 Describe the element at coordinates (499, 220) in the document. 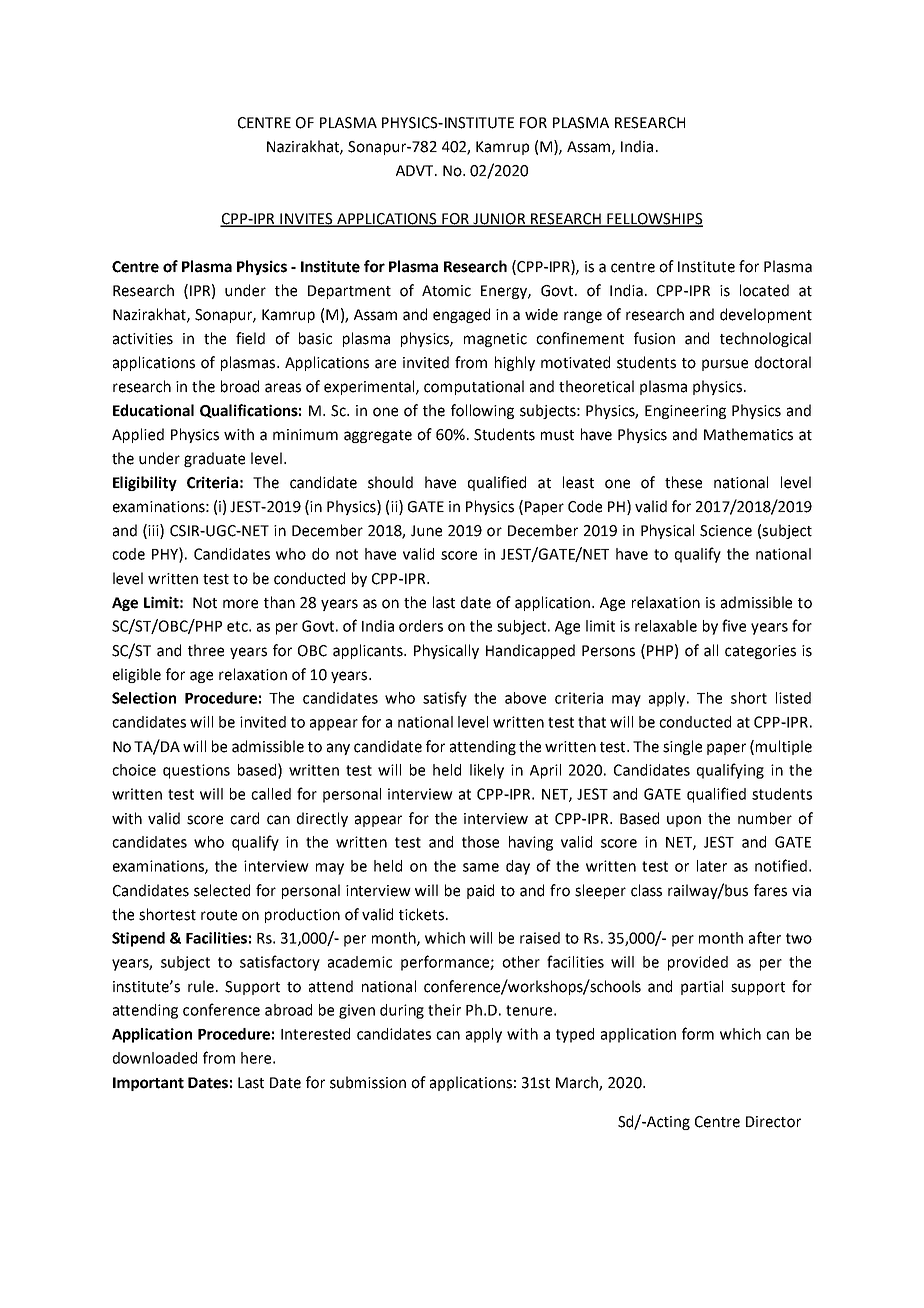

I see `JUNIOR` at that location.
